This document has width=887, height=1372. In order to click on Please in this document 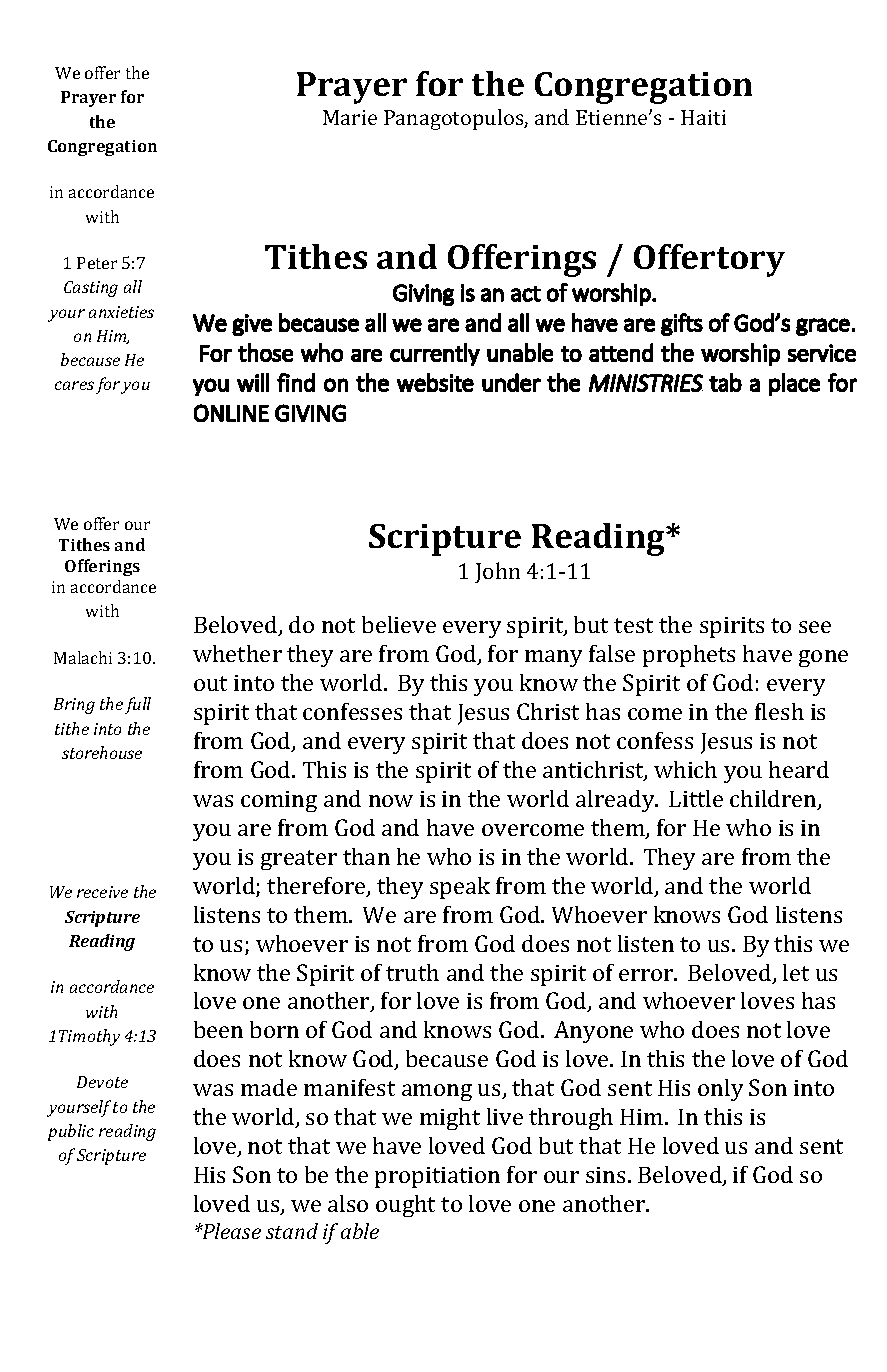, I will do `click(230, 1231)`.
